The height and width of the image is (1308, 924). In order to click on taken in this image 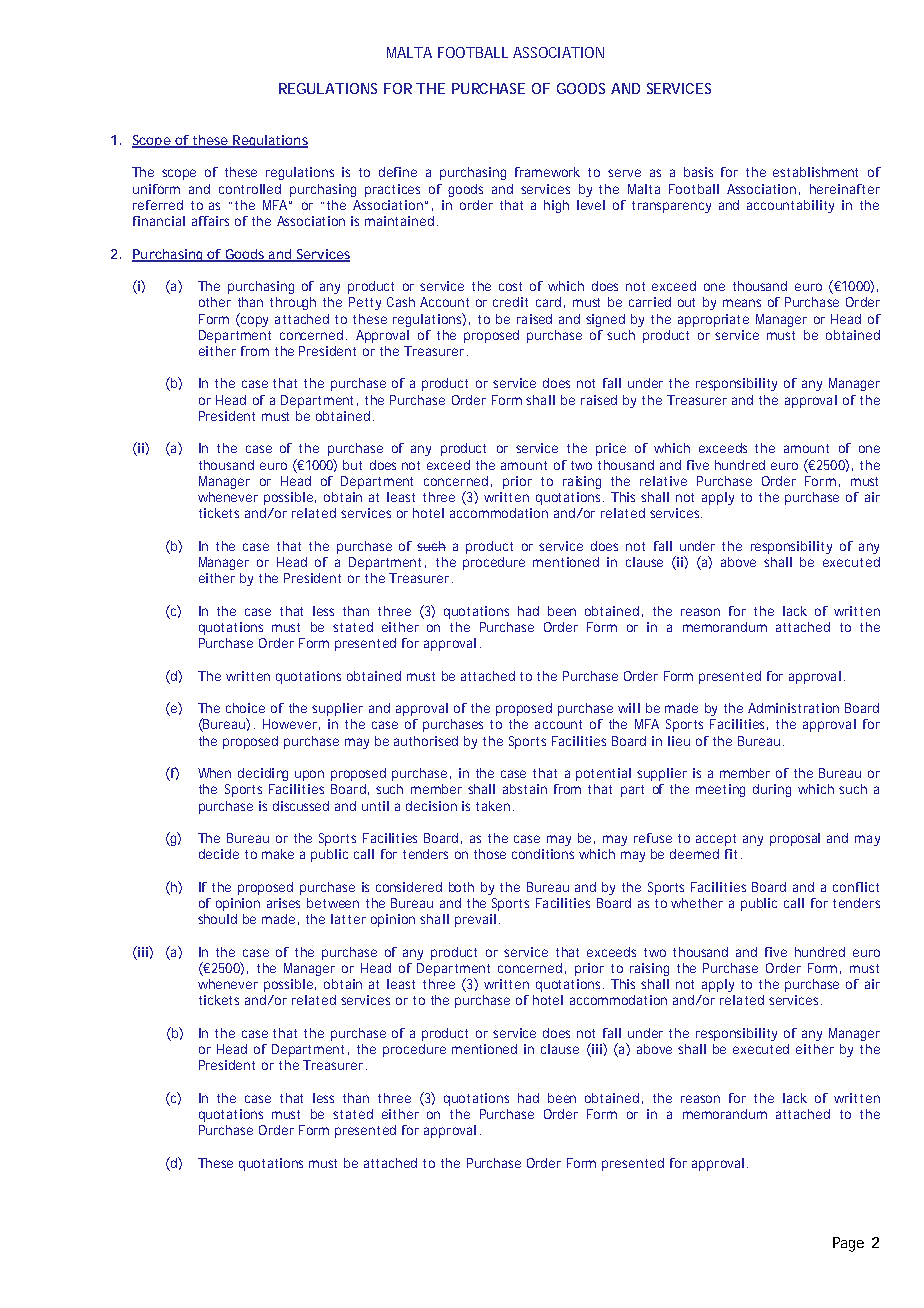, I will do `click(493, 806)`.
